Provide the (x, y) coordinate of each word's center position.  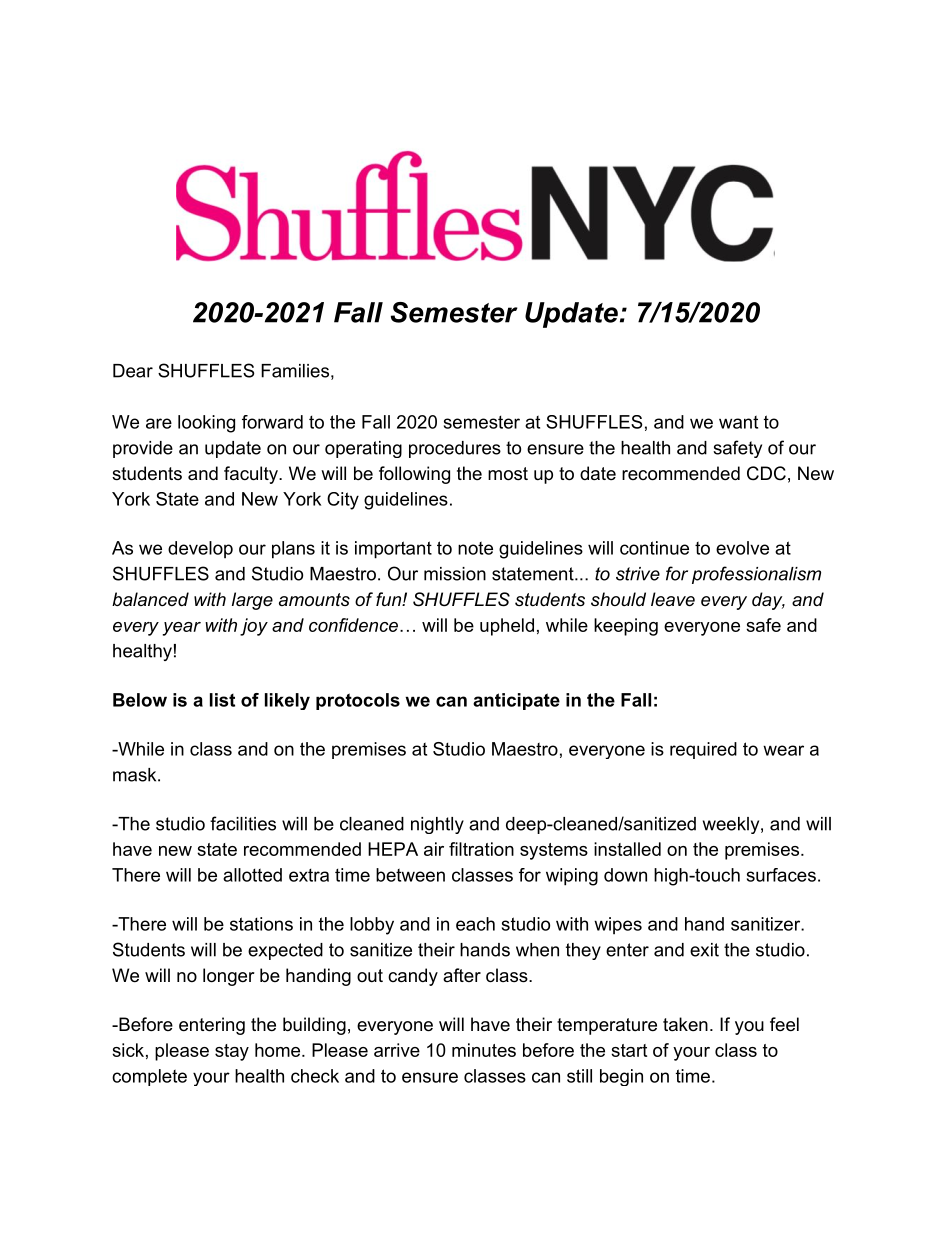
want (738, 422)
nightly (437, 825)
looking (206, 424)
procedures (455, 449)
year (181, 629)
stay (232, 1052)
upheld (507, 627)
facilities (243, 823)
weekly (731, 825)
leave (673, 599)
